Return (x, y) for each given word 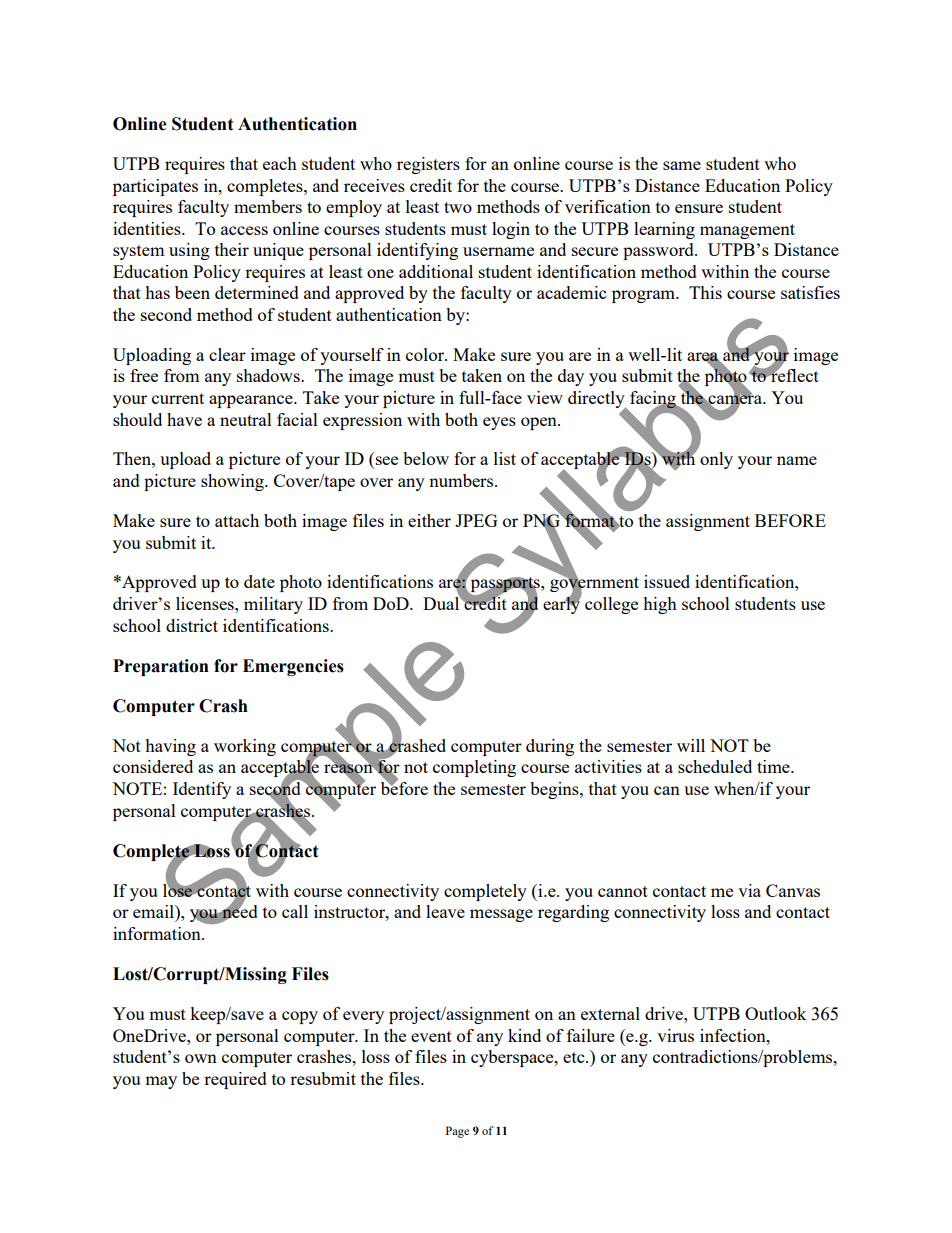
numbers (462, 480)
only (716, 460)
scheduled (715, 766)
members (268, 206)
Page (457, 1132)
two (458, 207)
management (747, 231)
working (245, 747)
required (235, 1080)
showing (233, 482)
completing (474, 768)
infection (734, 1035)
